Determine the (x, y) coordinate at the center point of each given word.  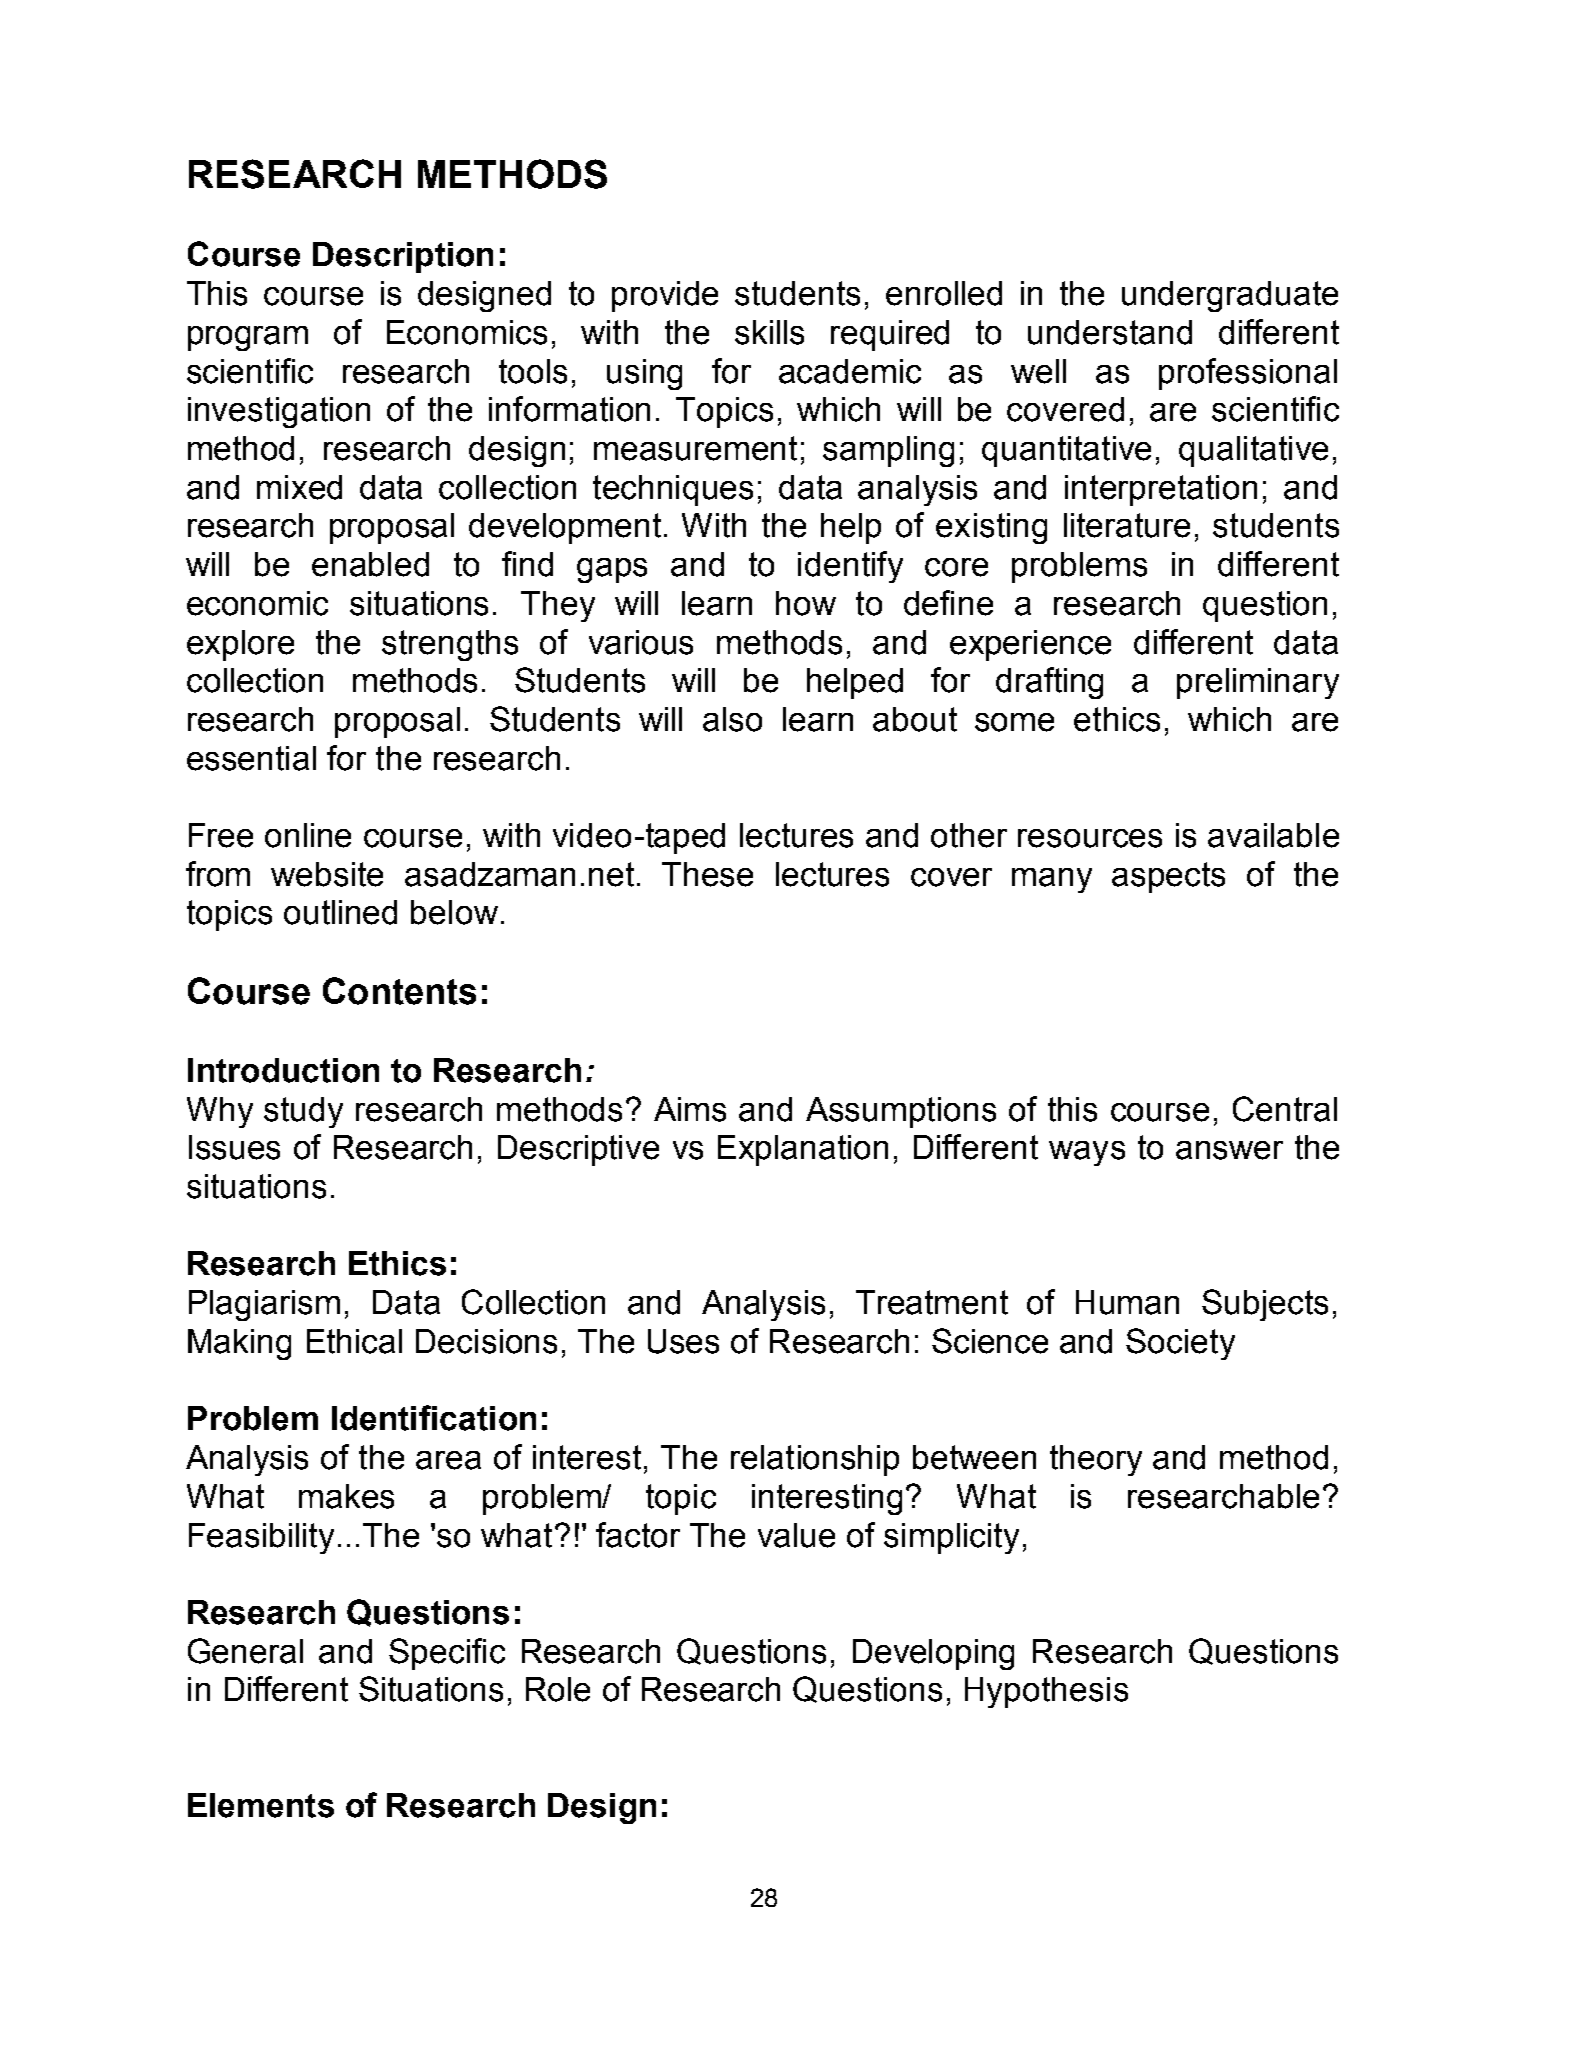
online (308, 835)
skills (769, 332)
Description (403, 257)
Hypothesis (1046, 1692)
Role (558, 1689)
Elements (261, 1805)
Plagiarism (264, 1305)
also (732, 719)
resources (1090, 838)
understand (1110, 332)
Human (1127, 1302)
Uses (683, 1341)
